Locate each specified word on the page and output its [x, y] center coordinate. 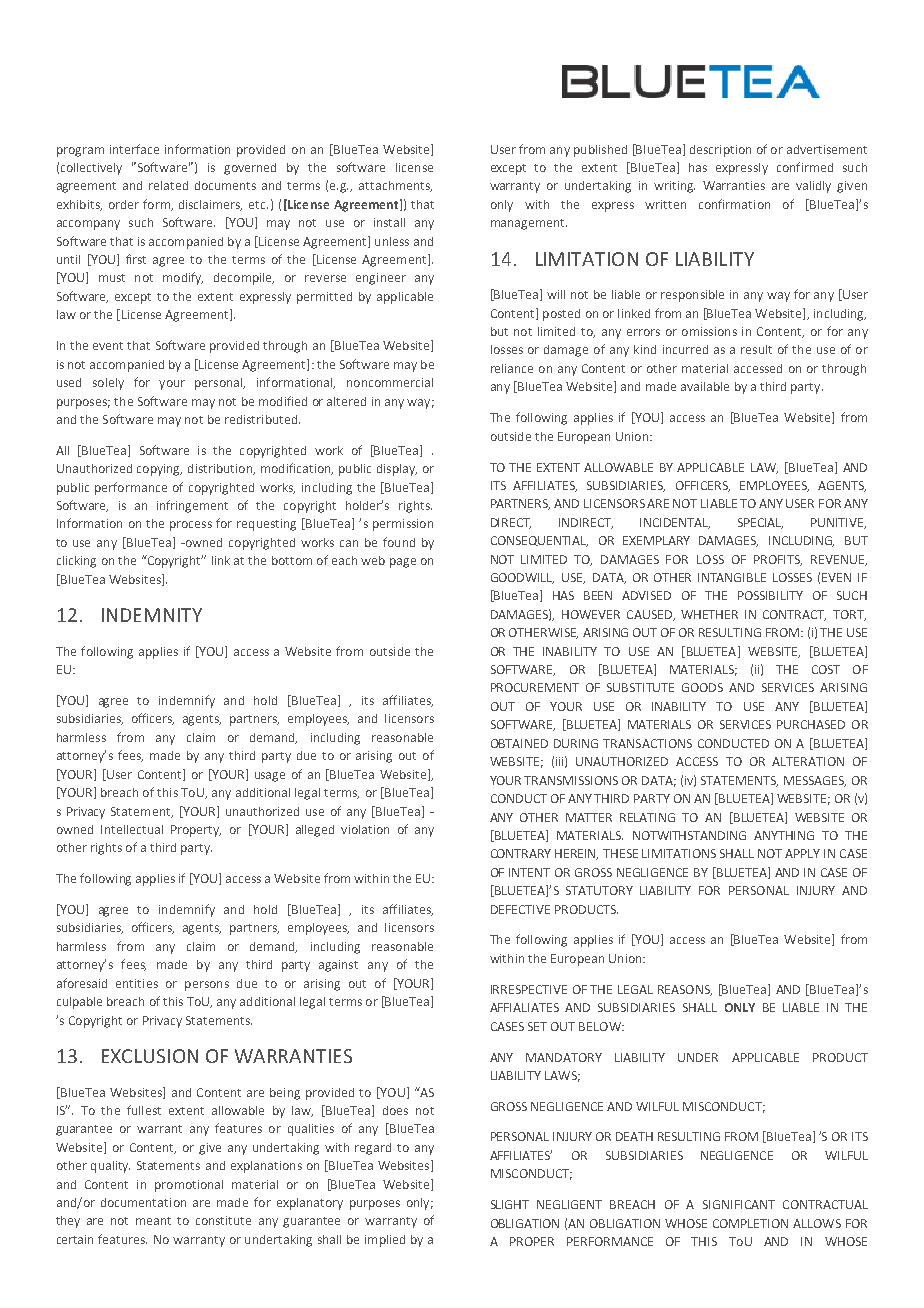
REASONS [685, 990]
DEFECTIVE [520, 909]
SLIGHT [510, 1204]
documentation [143, 1202]
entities [137, 983]
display [397, 470]
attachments [395, 186]
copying [159, 470]
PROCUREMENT [535, 687]
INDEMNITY [152, 615]
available [705, 386]
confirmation [734, 204]
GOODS [702, 687]
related [168, 185]
